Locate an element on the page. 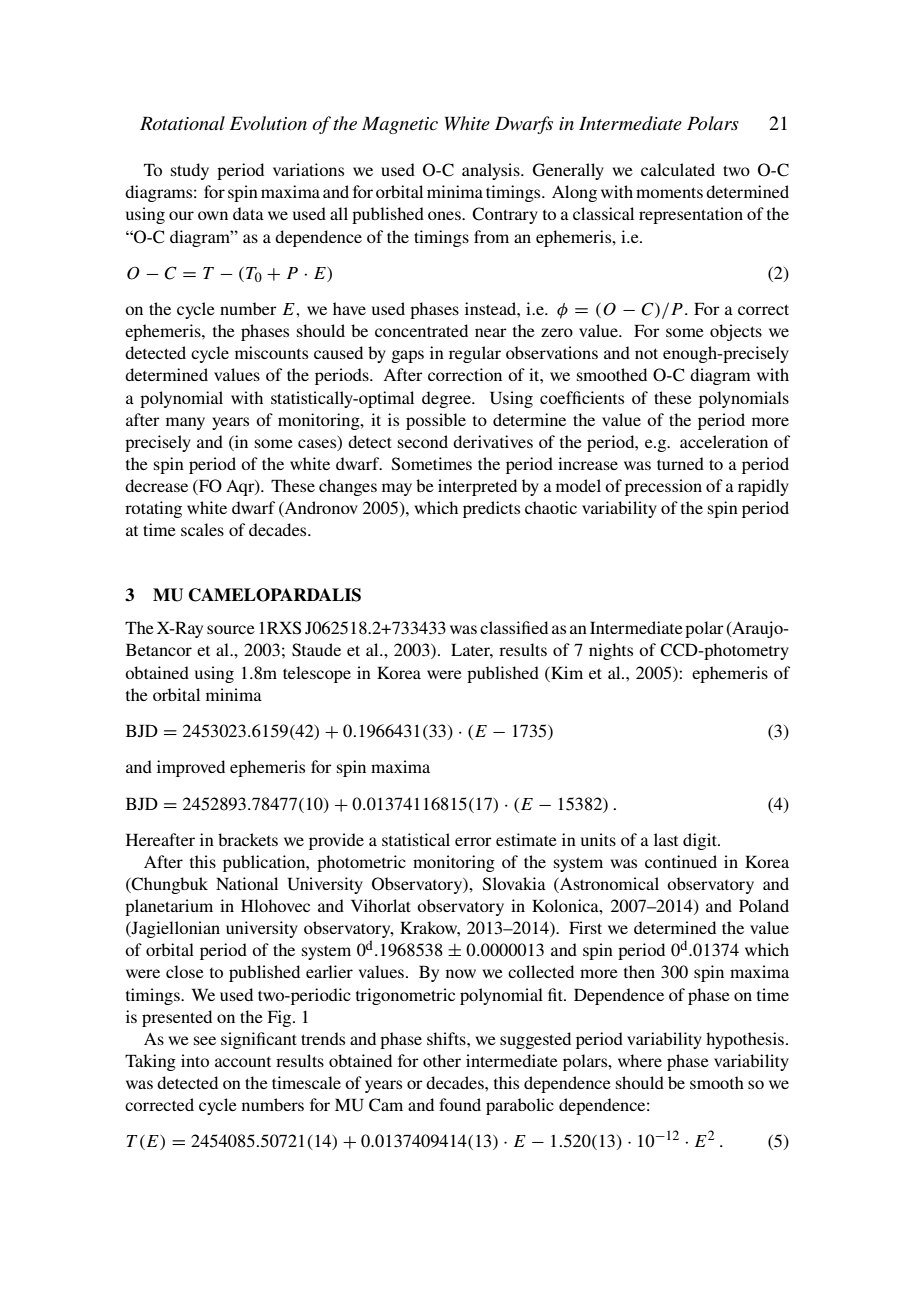  account is located at coordinates (243, 1062).
